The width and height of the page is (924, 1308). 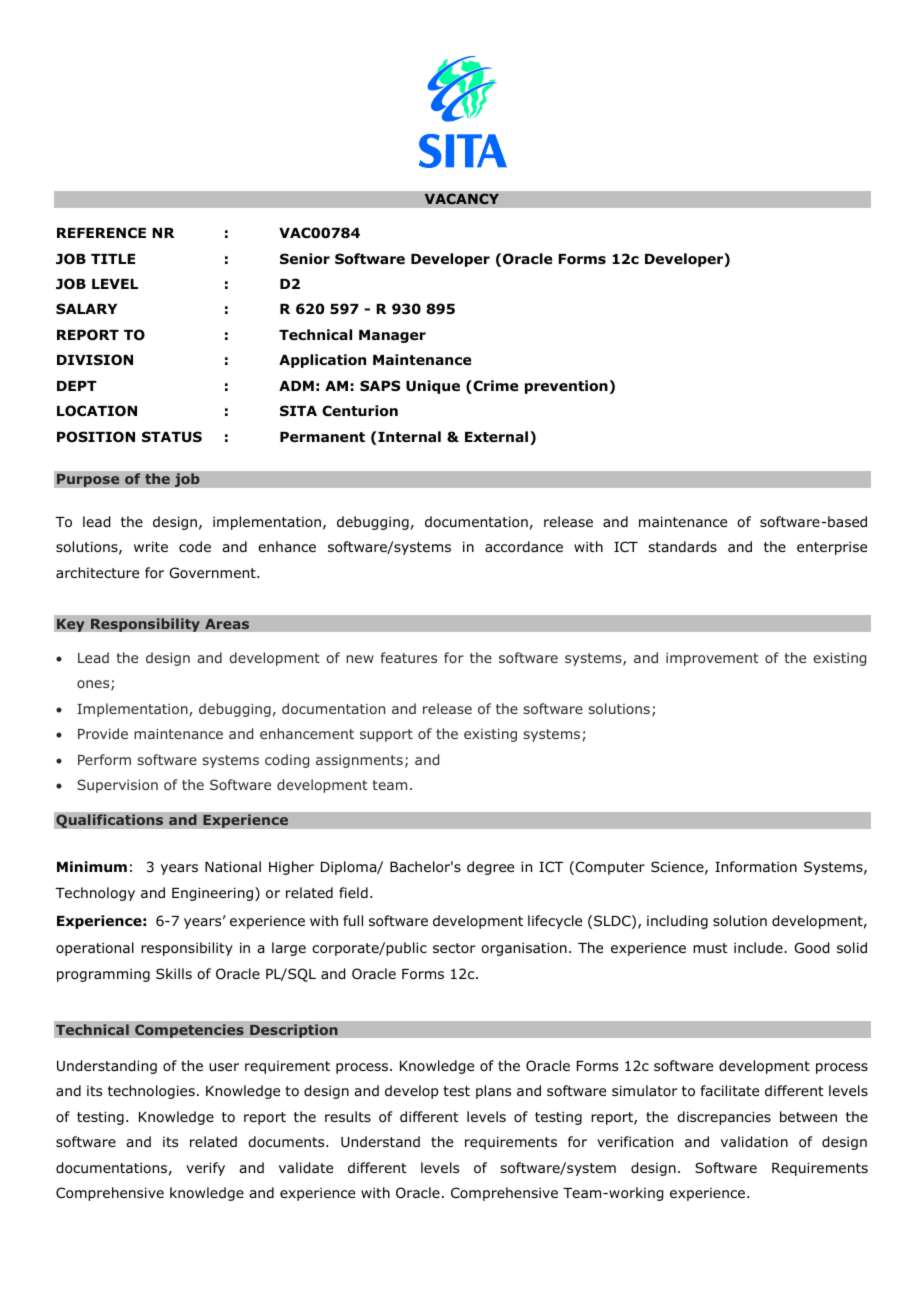 What do you see at coordinates (524, 547) in the page?
I see `accordance` at bounding box center [524, 547].
